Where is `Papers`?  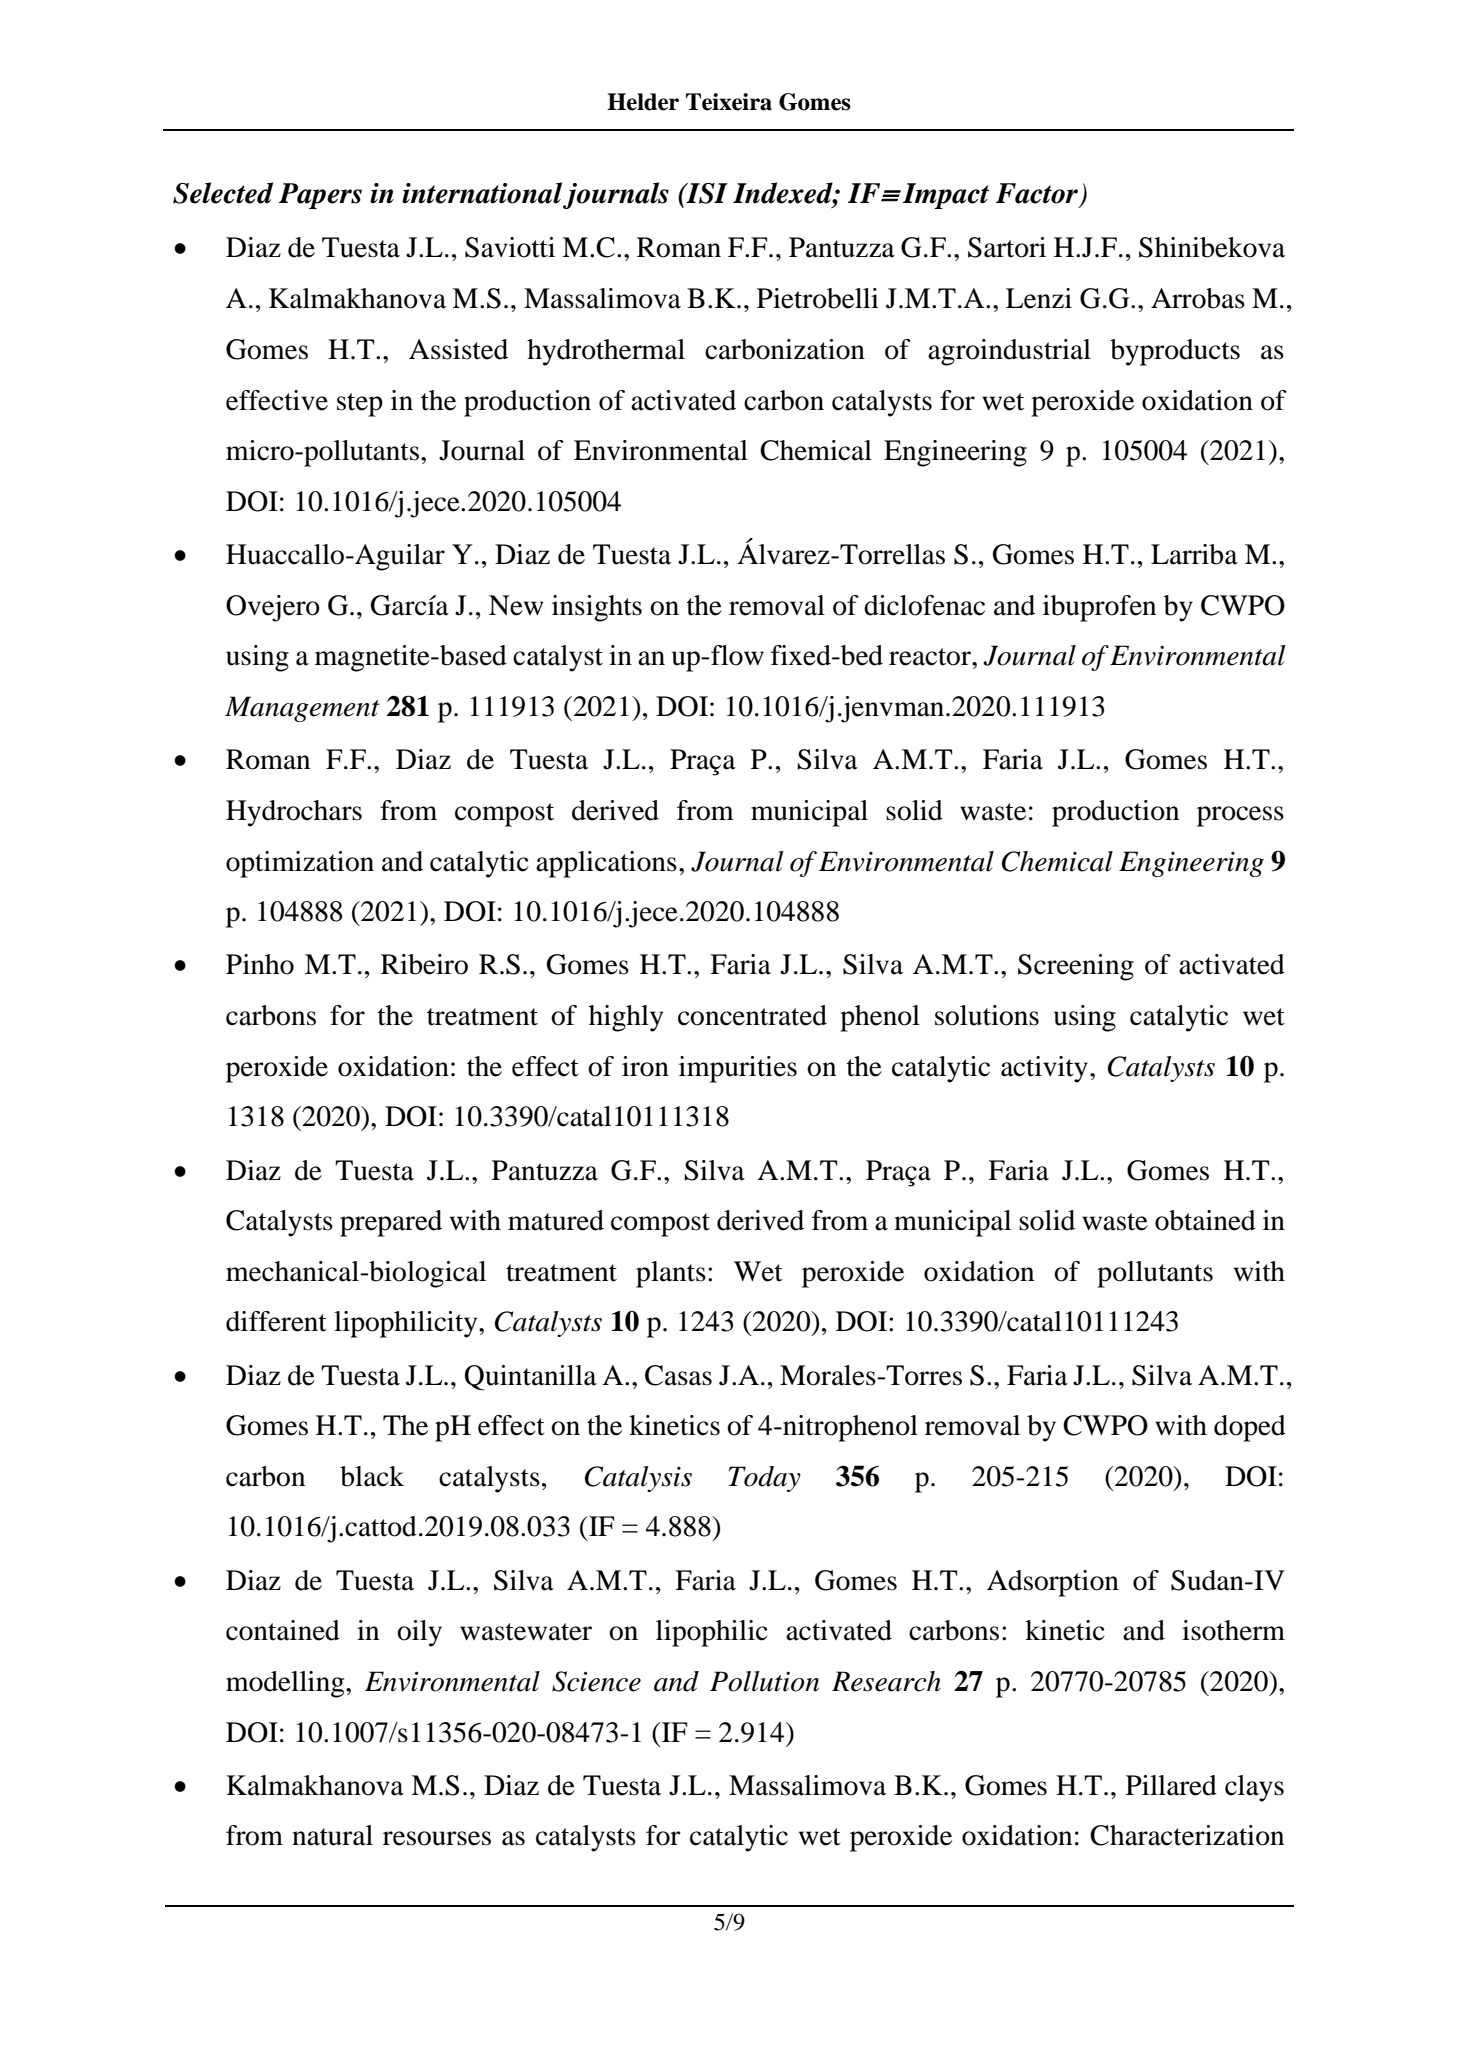 Papers is located at coordinates (320, 196).
